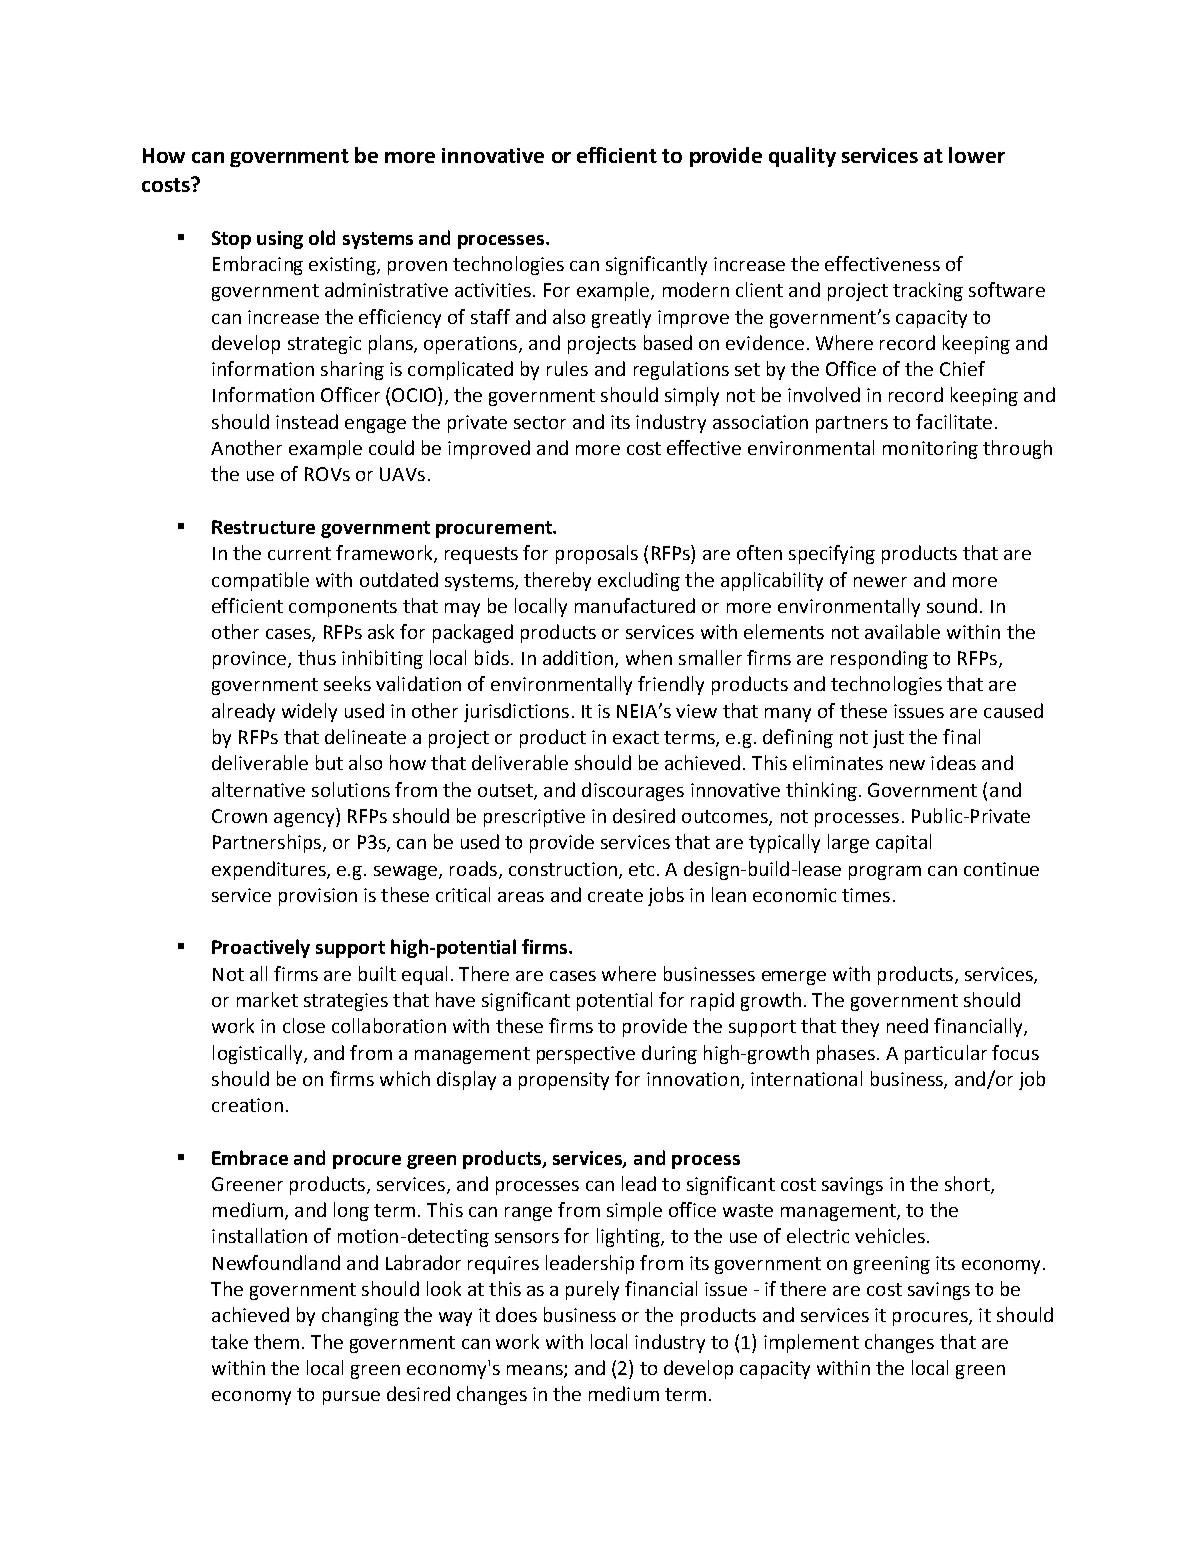 This screenshot has width=1198, height=1550. Describe the element at coordinates (696, 289) in the screenshot. I see `modern` at that location.
